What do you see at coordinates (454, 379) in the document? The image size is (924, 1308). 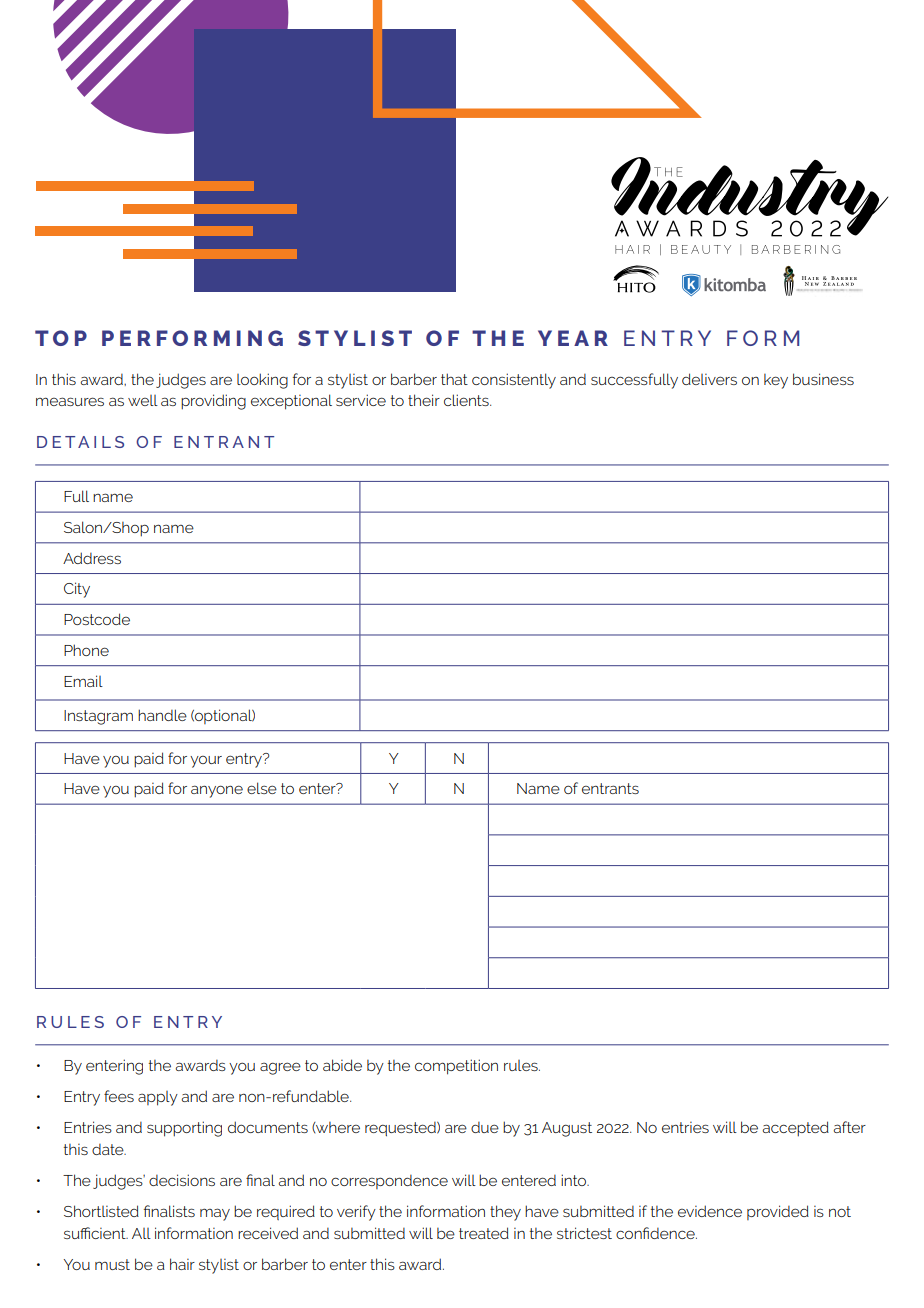 I see `that` at bounding box center [454, 379].
